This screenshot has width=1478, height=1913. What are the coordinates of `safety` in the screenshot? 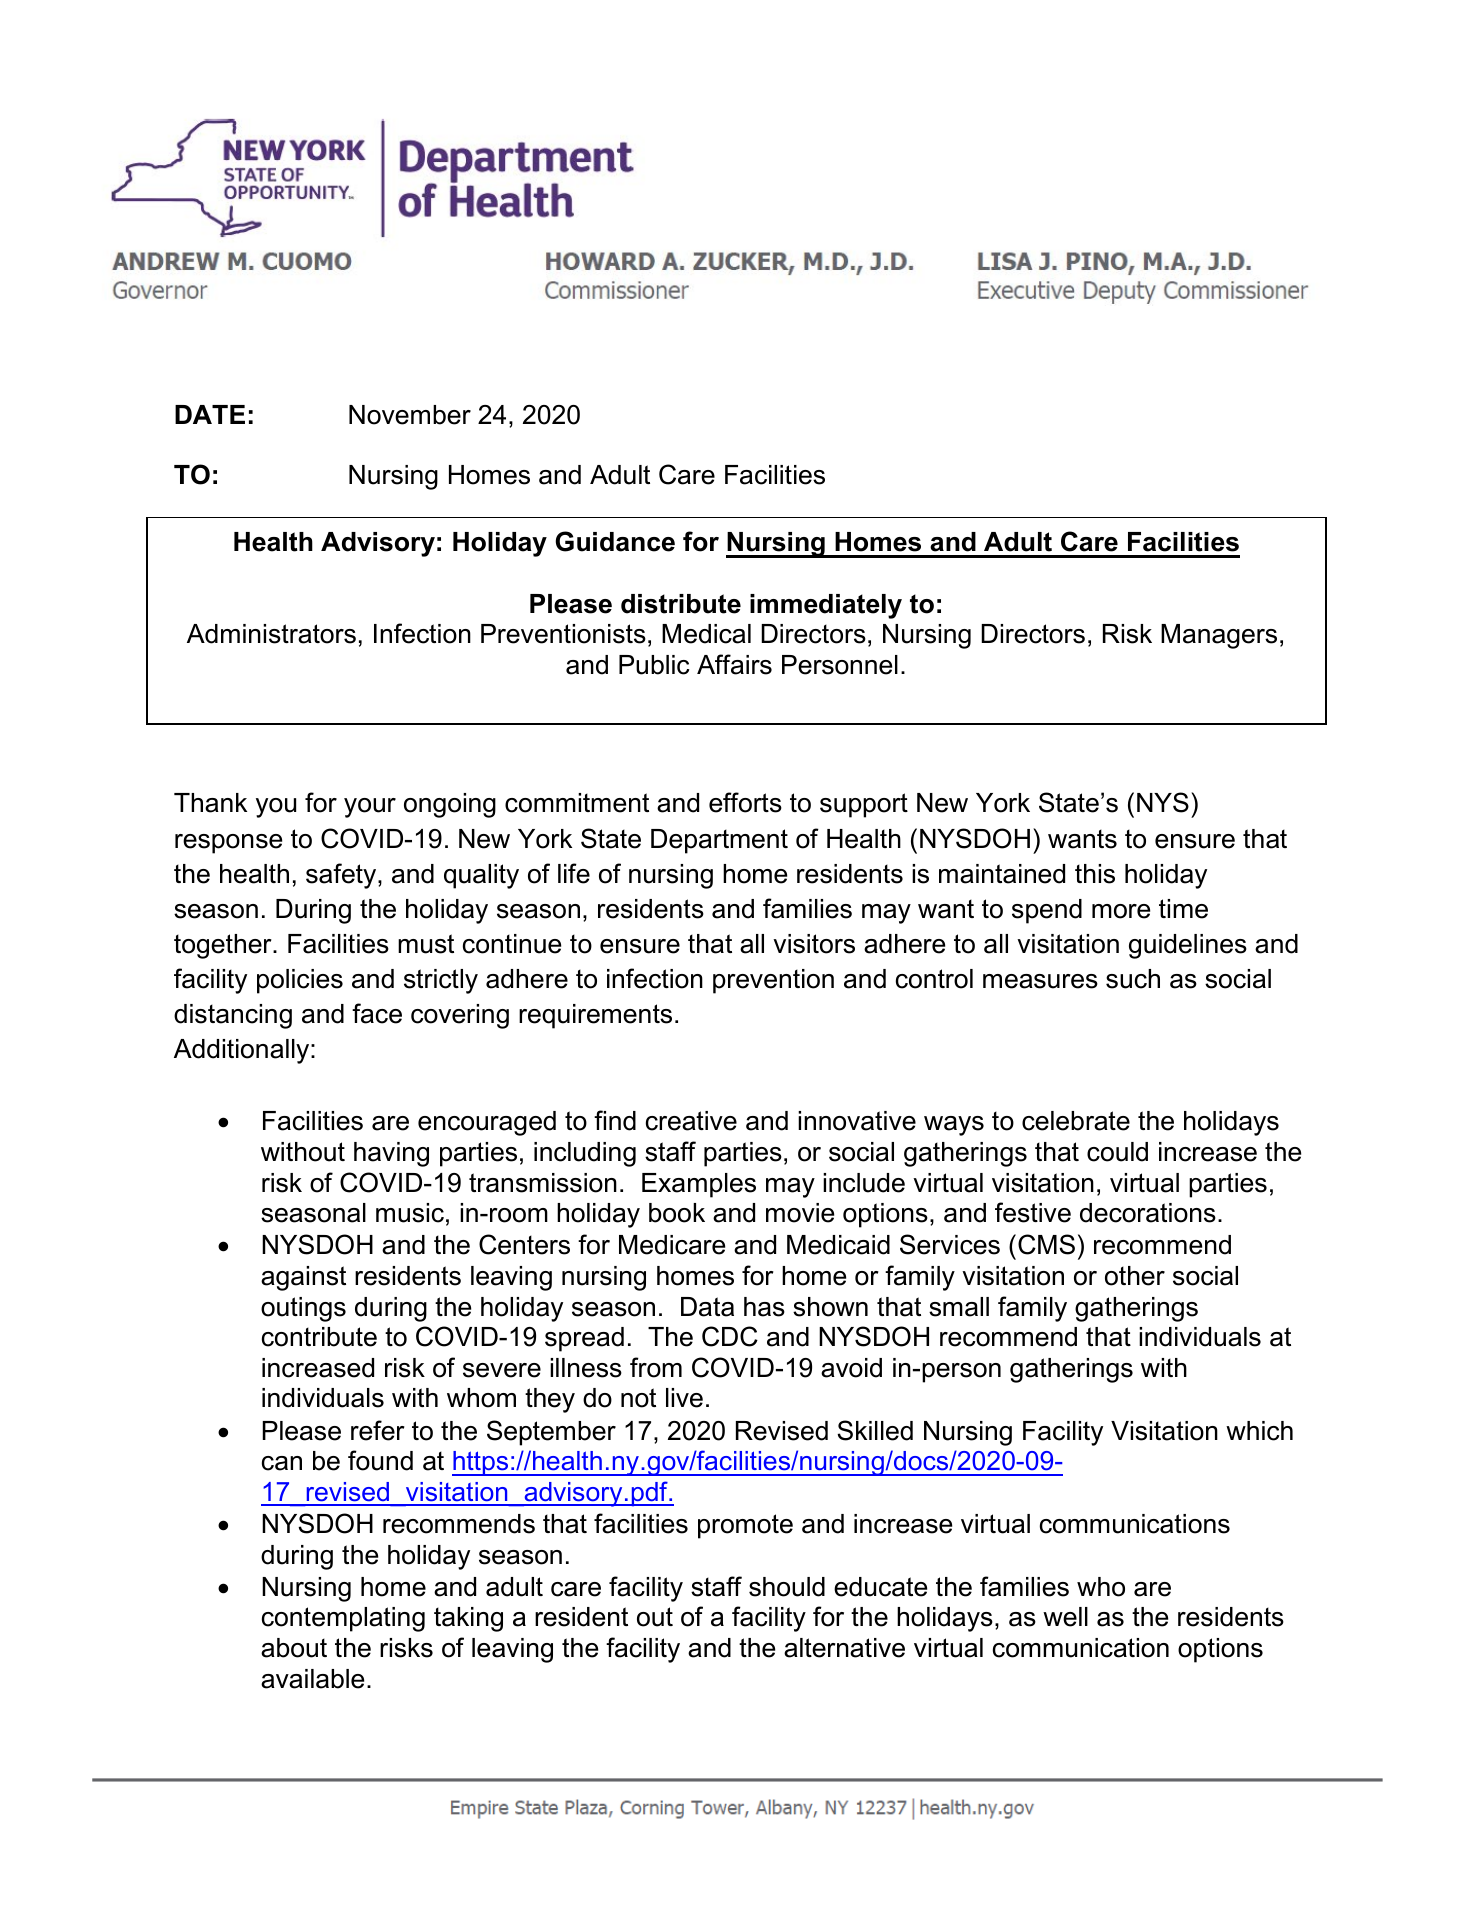 It's located at (342, 876).
